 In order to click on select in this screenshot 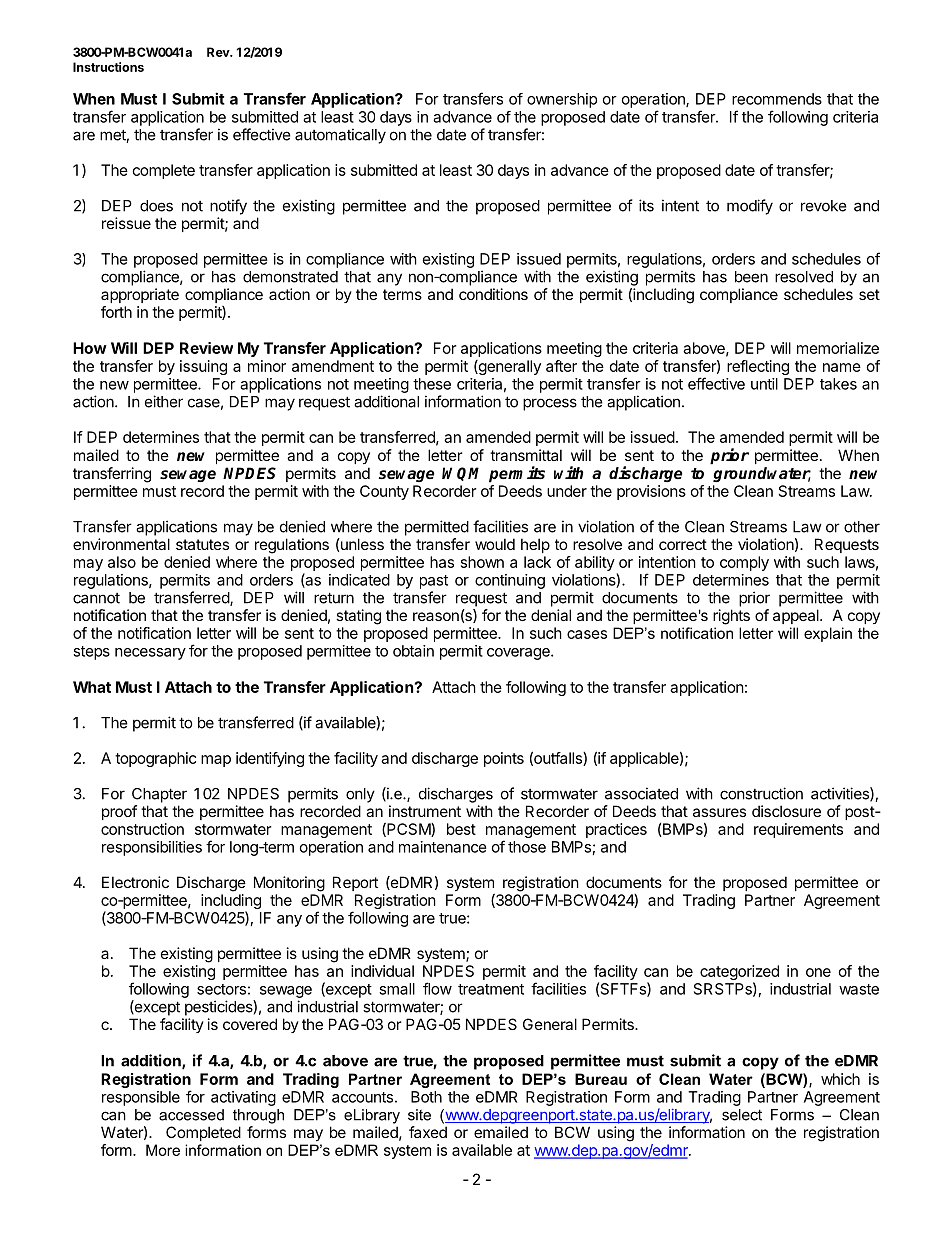, I will do `click(742, 1115)`.
